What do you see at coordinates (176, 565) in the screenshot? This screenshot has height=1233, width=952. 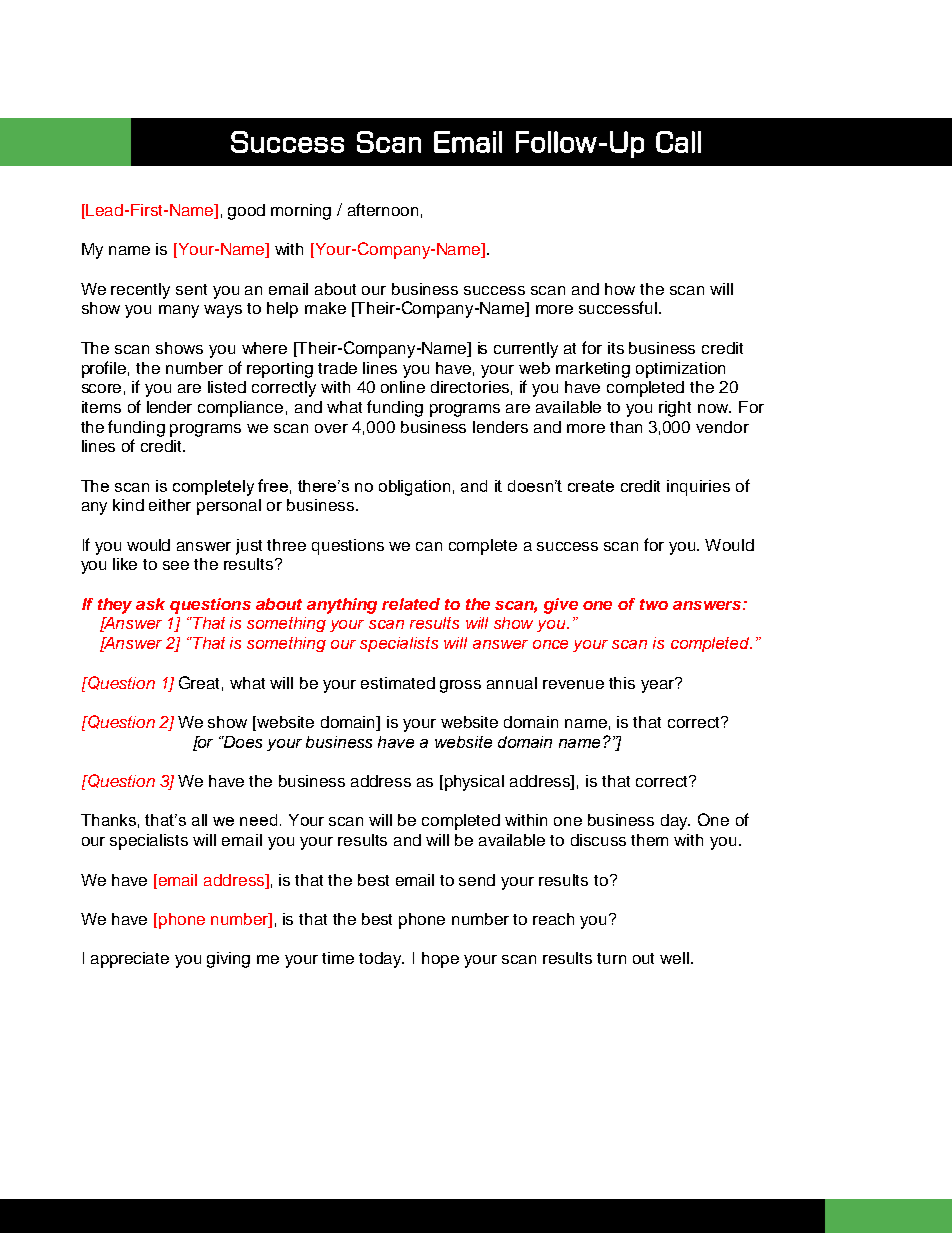 I see `see` at bounding box center [176, 565].
